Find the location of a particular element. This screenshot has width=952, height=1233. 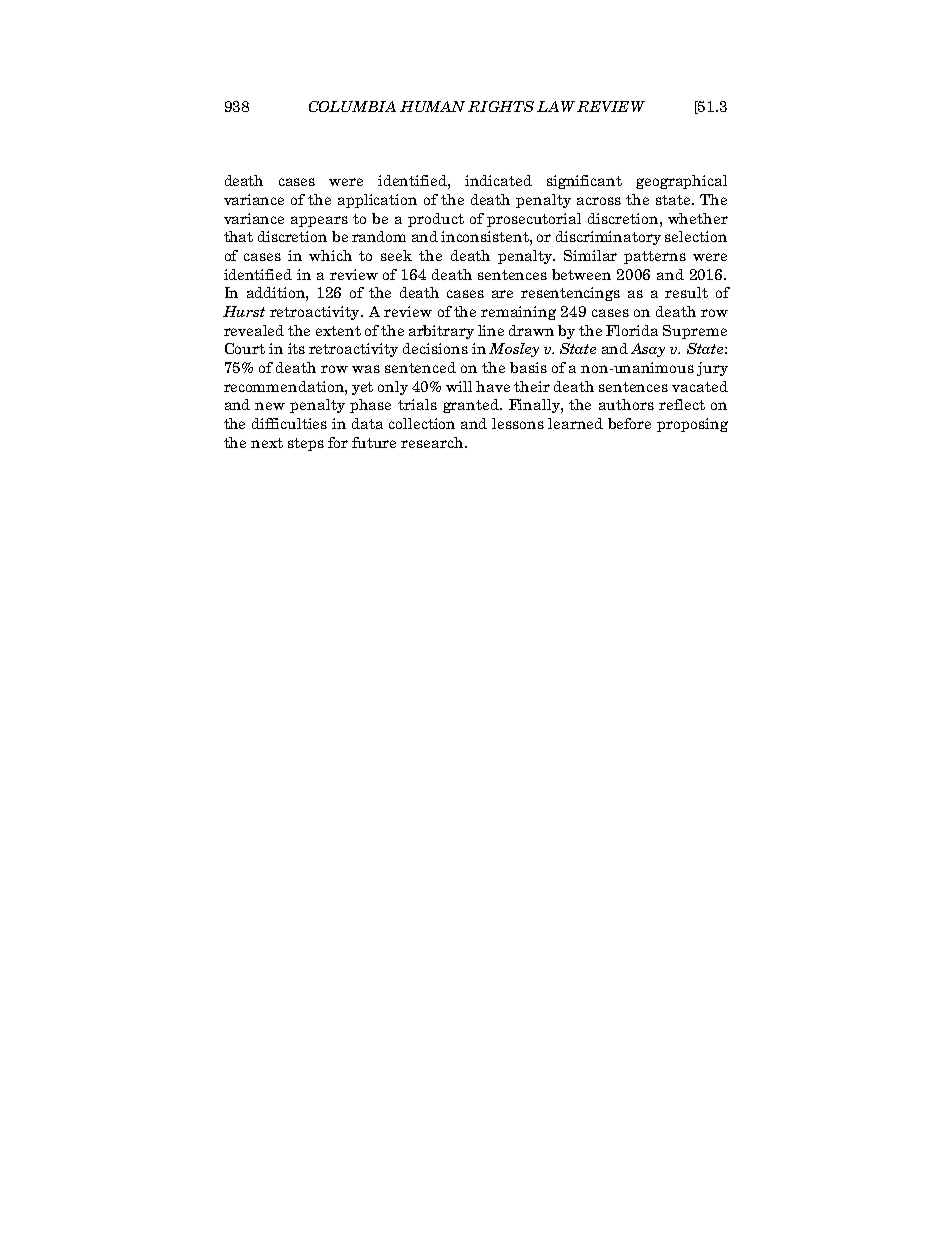

revealed is located at coordinates (254, 330).
